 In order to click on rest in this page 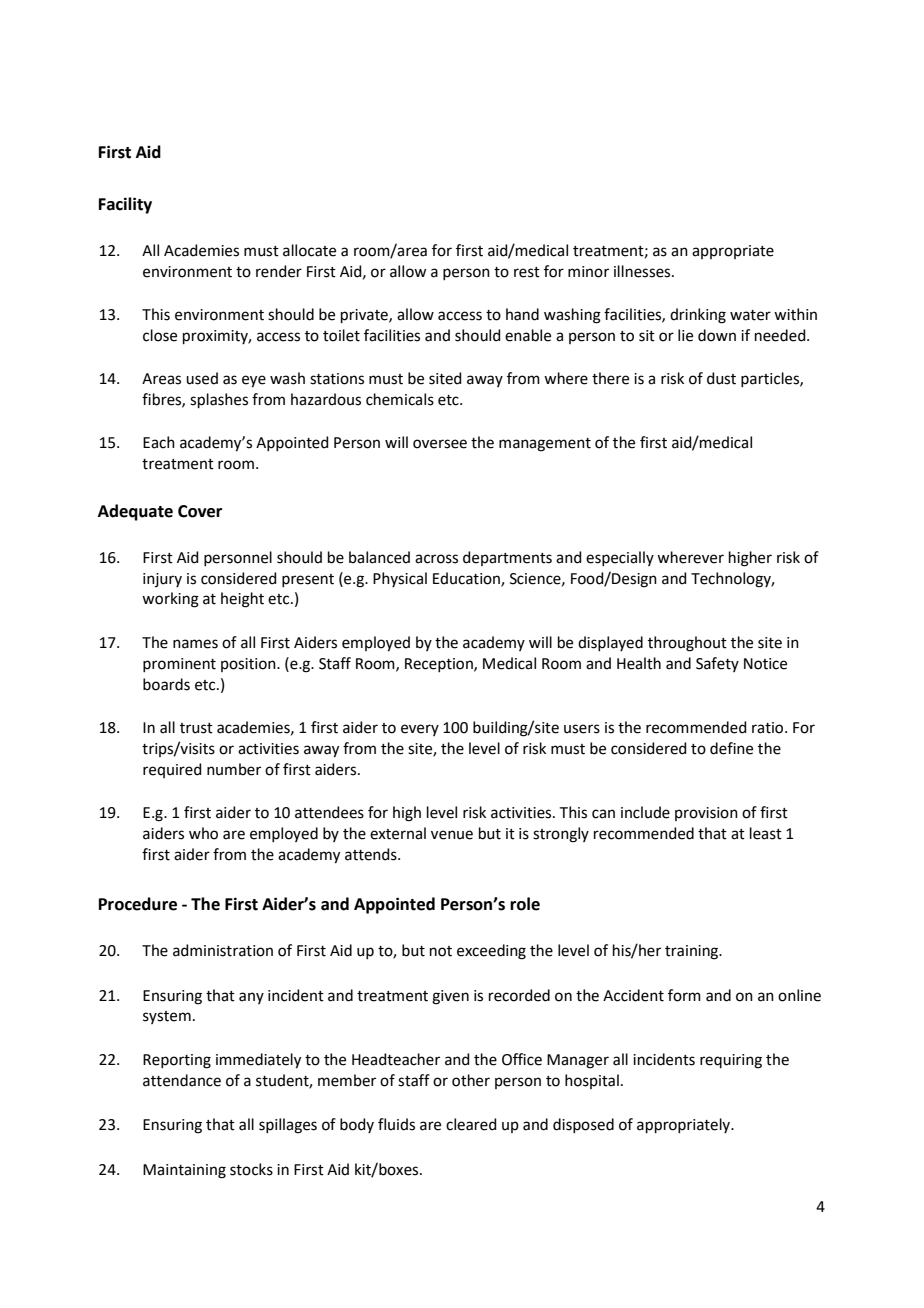, I will do `click(527, 272)`.
